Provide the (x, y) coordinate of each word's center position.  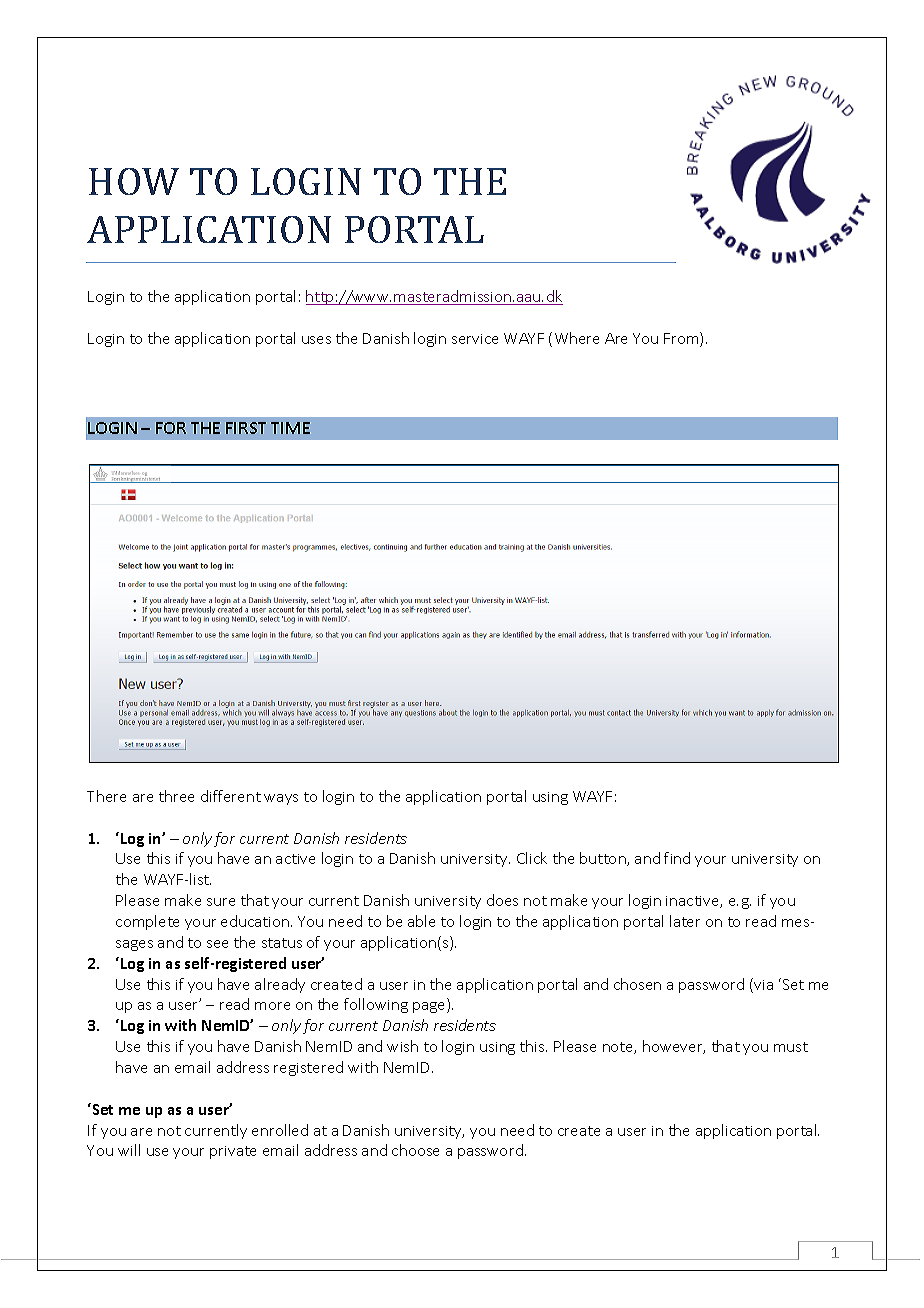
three (176, 796)
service (475, 339)
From (682, 339)
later (685, 921)
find (677, 858)
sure (221, 902)
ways (281, 799)
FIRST (246, 428)
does (502, 900)
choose (415, 1150)
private (233, 1152)
